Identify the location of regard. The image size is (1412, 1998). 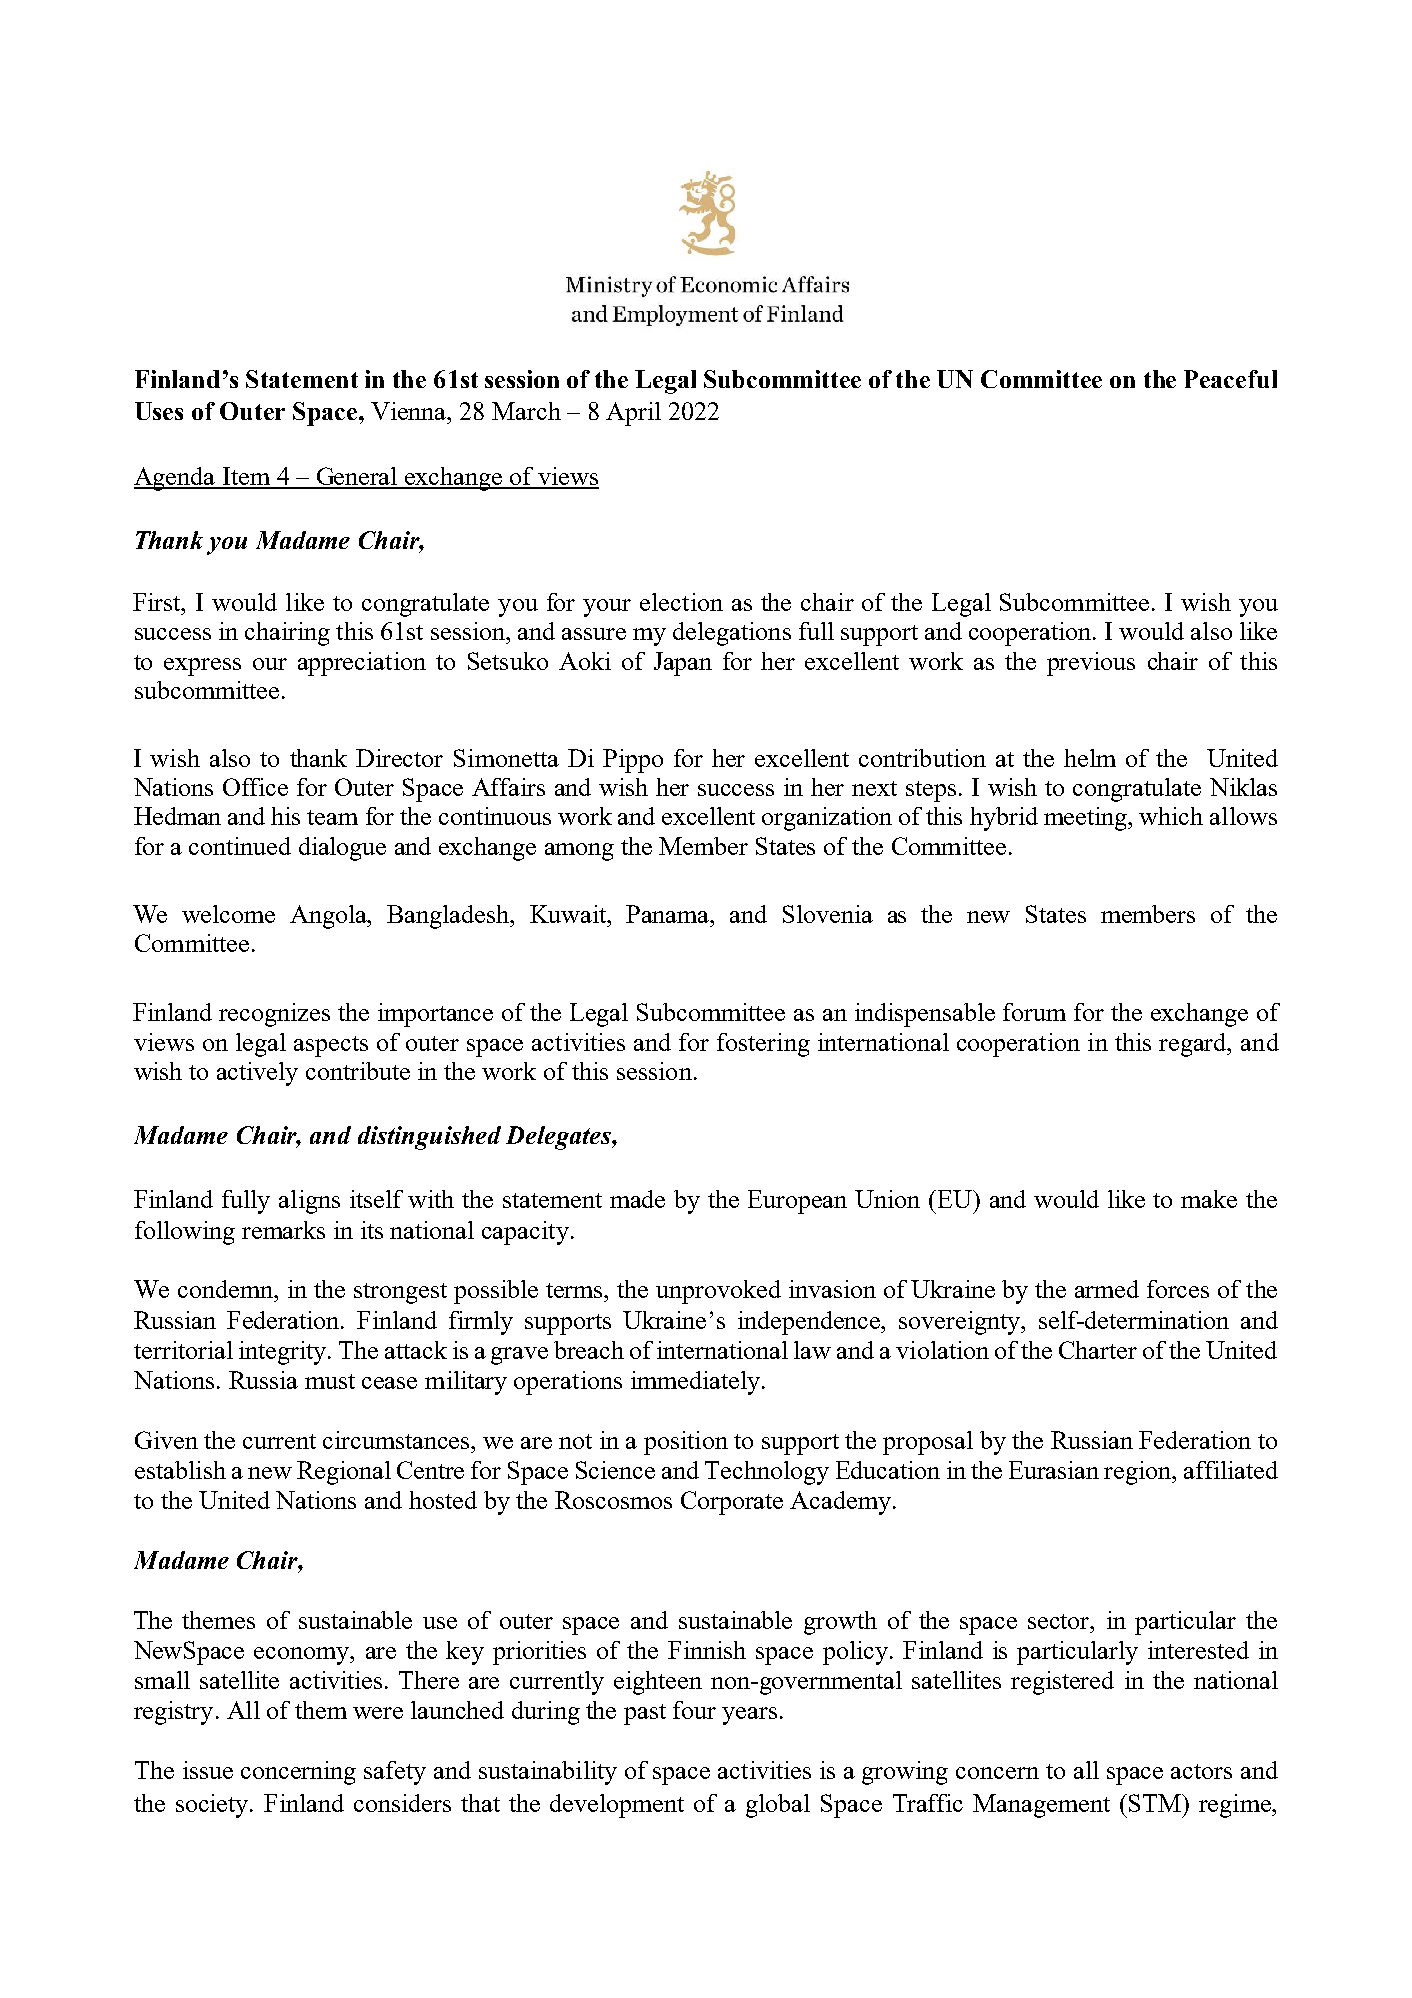
(1194, 1045).
